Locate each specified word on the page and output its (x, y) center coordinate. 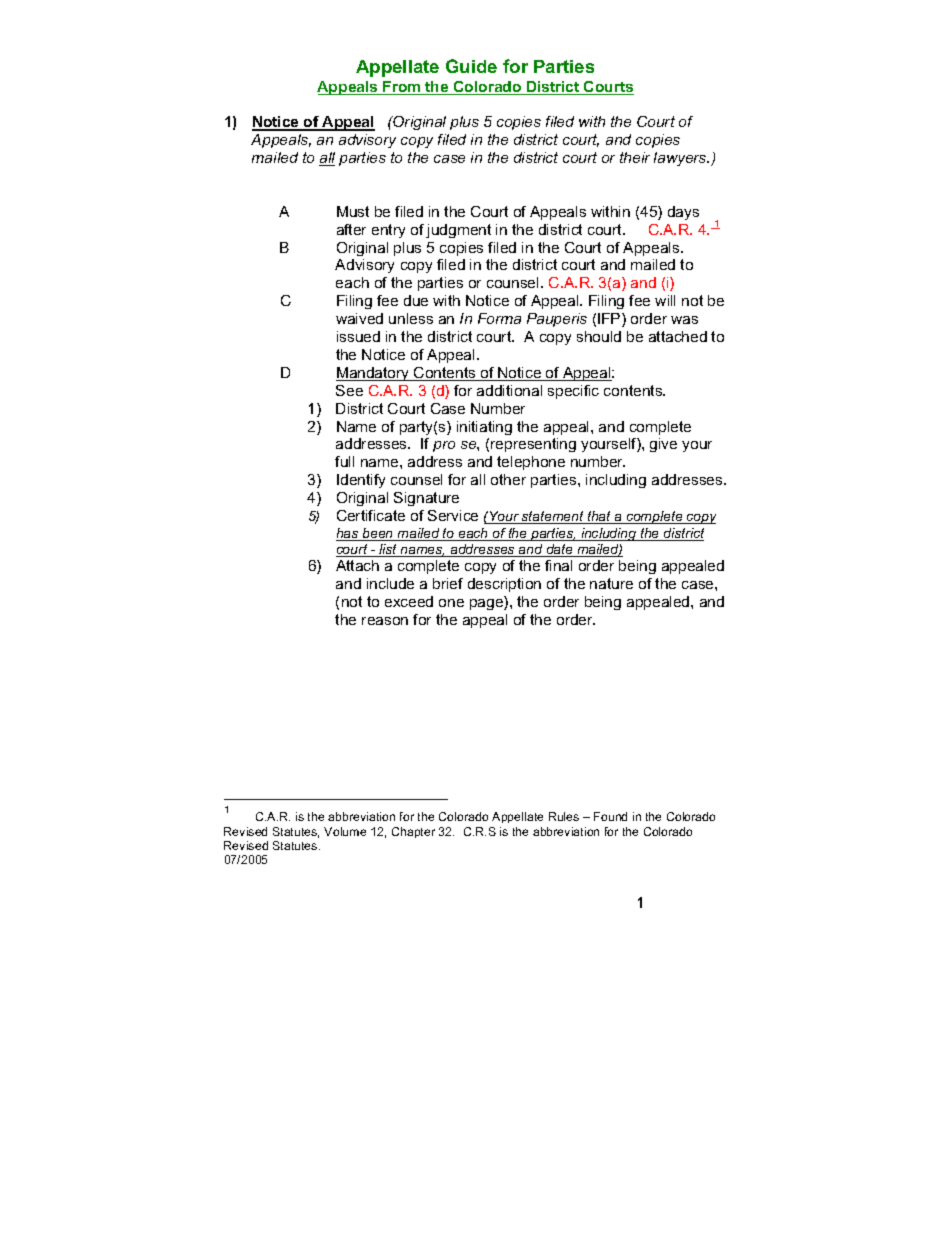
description (504, 585)
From (402, 88)
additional (509, 390)
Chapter (413, 832)
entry (388, 231)
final (558, 565)
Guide (471, 66)
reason (385, 621)
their (635, 157)
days (683, 213)
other (508, 479)
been (378, 534)
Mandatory (374, 374)
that (600, 517)
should (599, 336)
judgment (458, 231)
